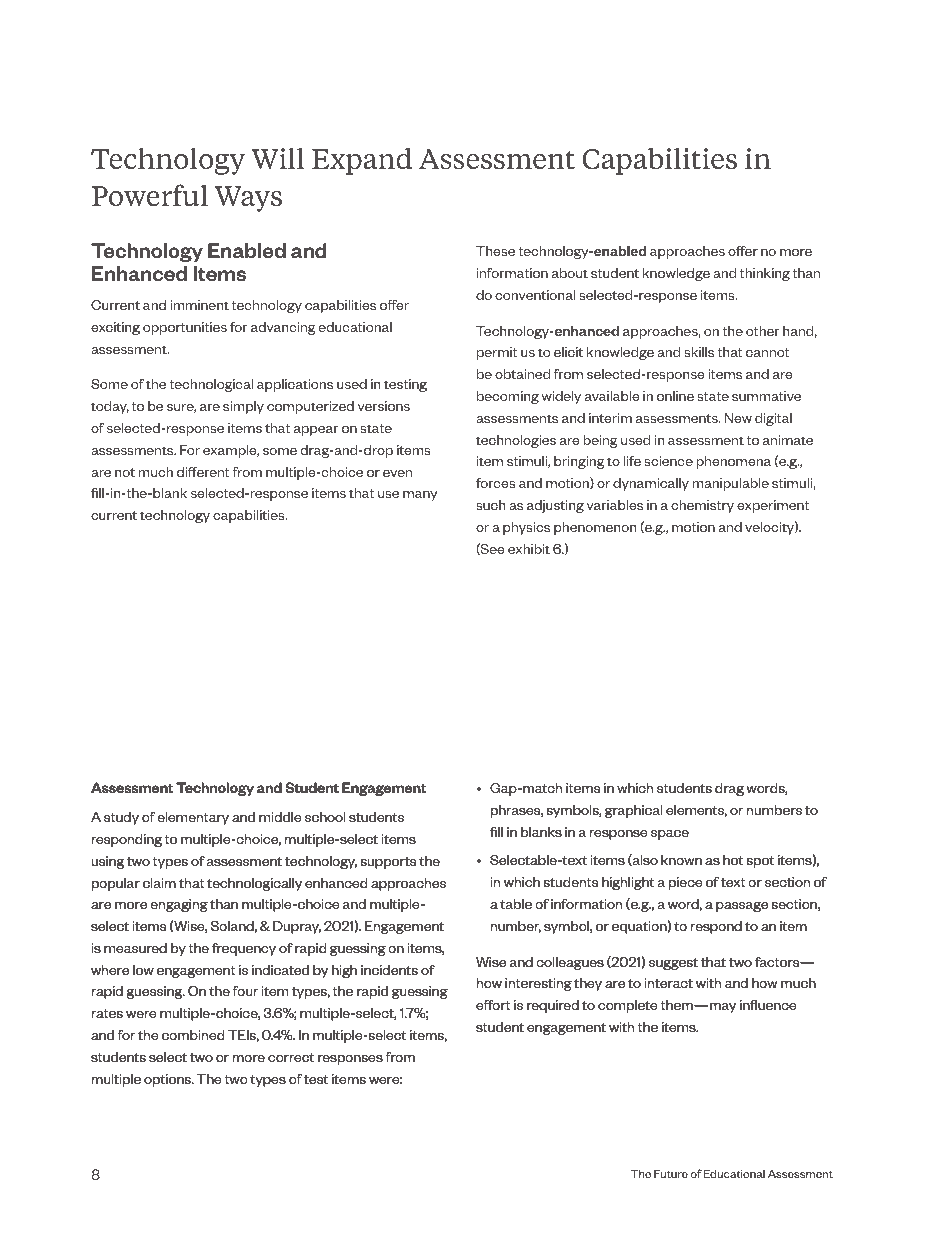 The height and width of the page is (1233, 952). What do you see at coordinates (765, 274) in the page?
I see `thinking` at bounding box center [765, 274].
